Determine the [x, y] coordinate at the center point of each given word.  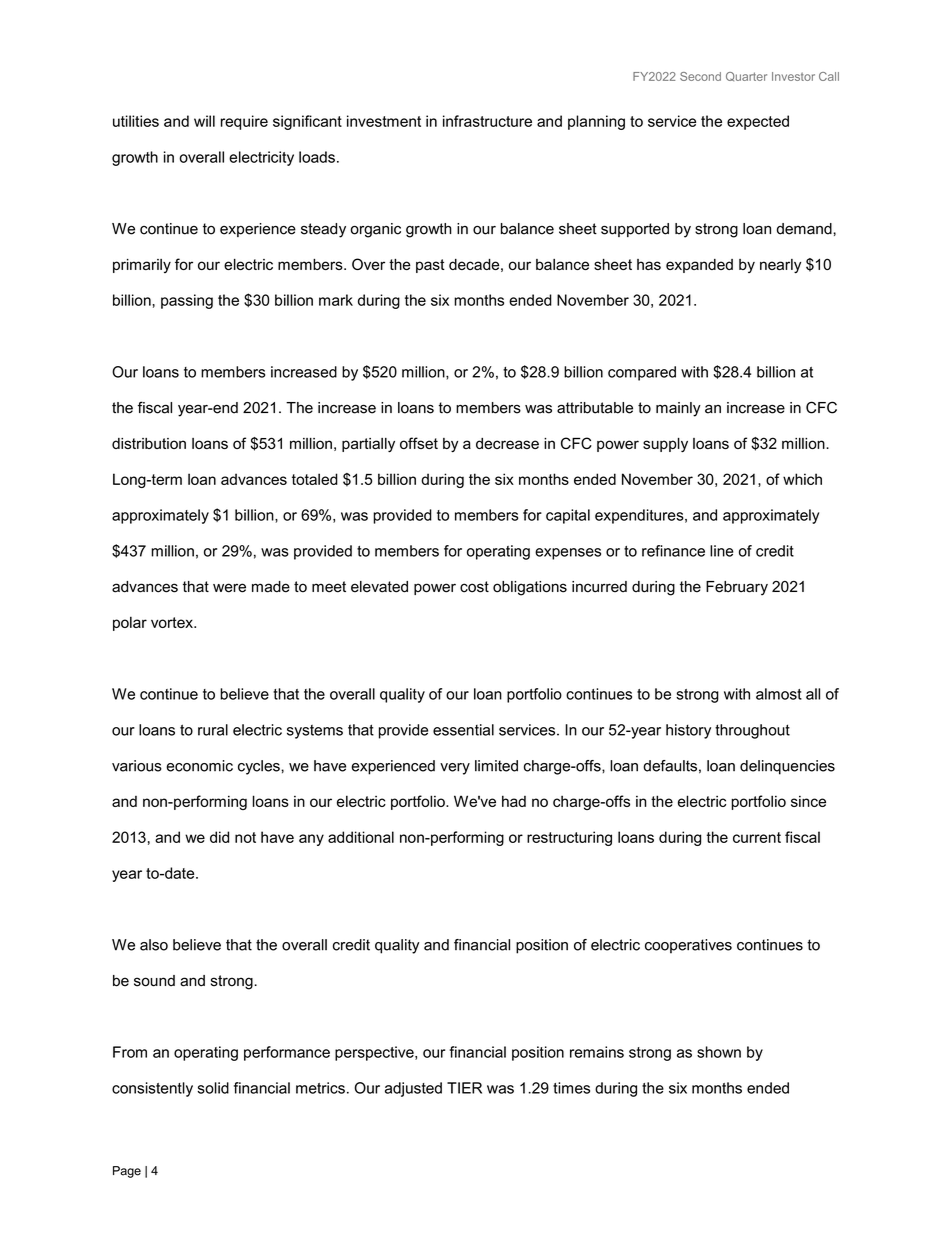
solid [213, 1088]
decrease [507, 443]
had [514, 801]
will [204, 121]
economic [199, 766]
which [802, 479]
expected [758, 122]
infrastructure [487, 121]
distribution [149, 443]
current [757, 837]
